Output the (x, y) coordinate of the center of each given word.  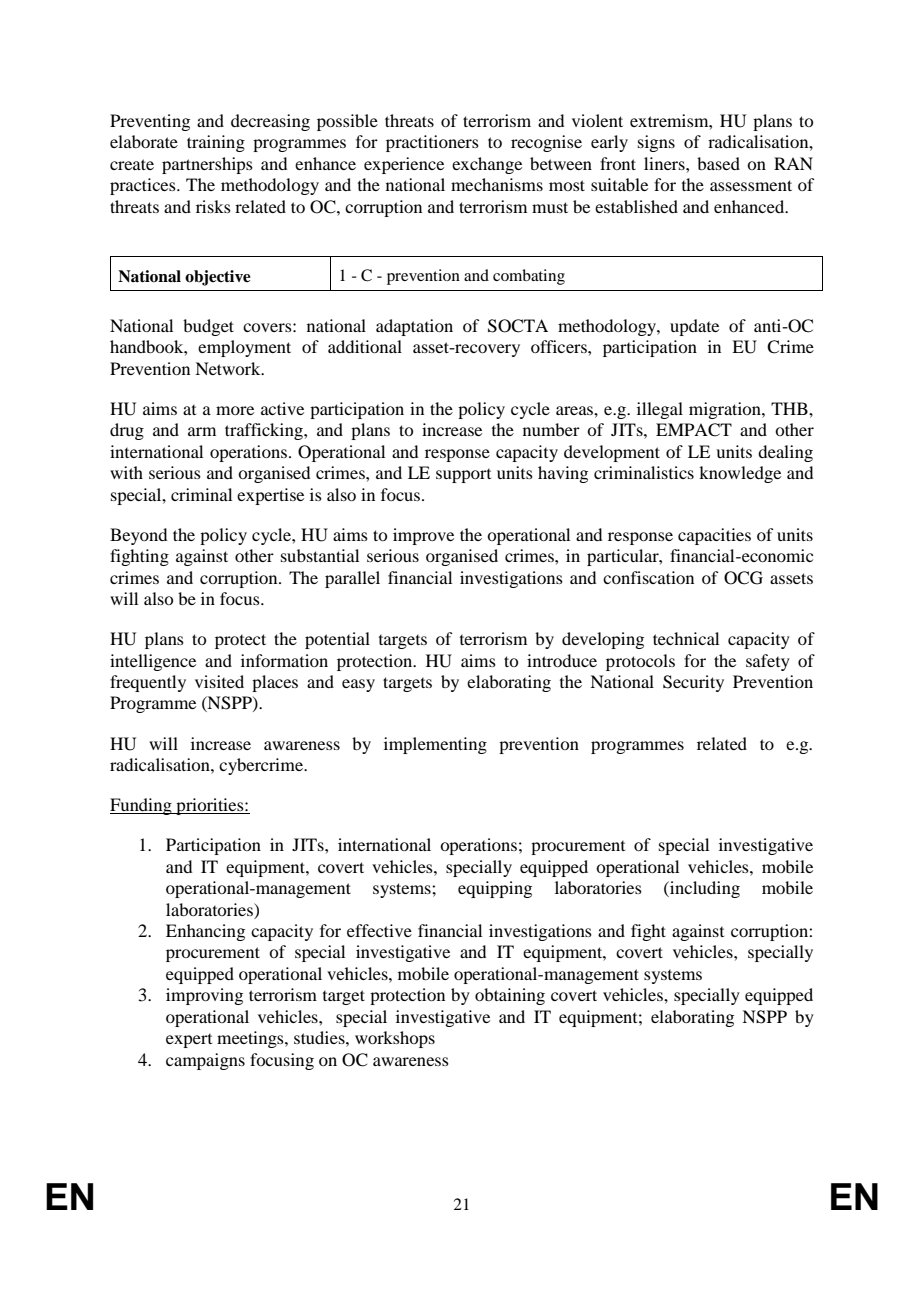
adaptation (414, 327)
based (718, 163)
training (216, 143)
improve (423, 536)
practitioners (432, 143)
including (704, 889)
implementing (435, 745)
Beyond (138, 536)
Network (229, 368)
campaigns (205, 1061)
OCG (743, 578)
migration (726, 410)
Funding (142, 806)
